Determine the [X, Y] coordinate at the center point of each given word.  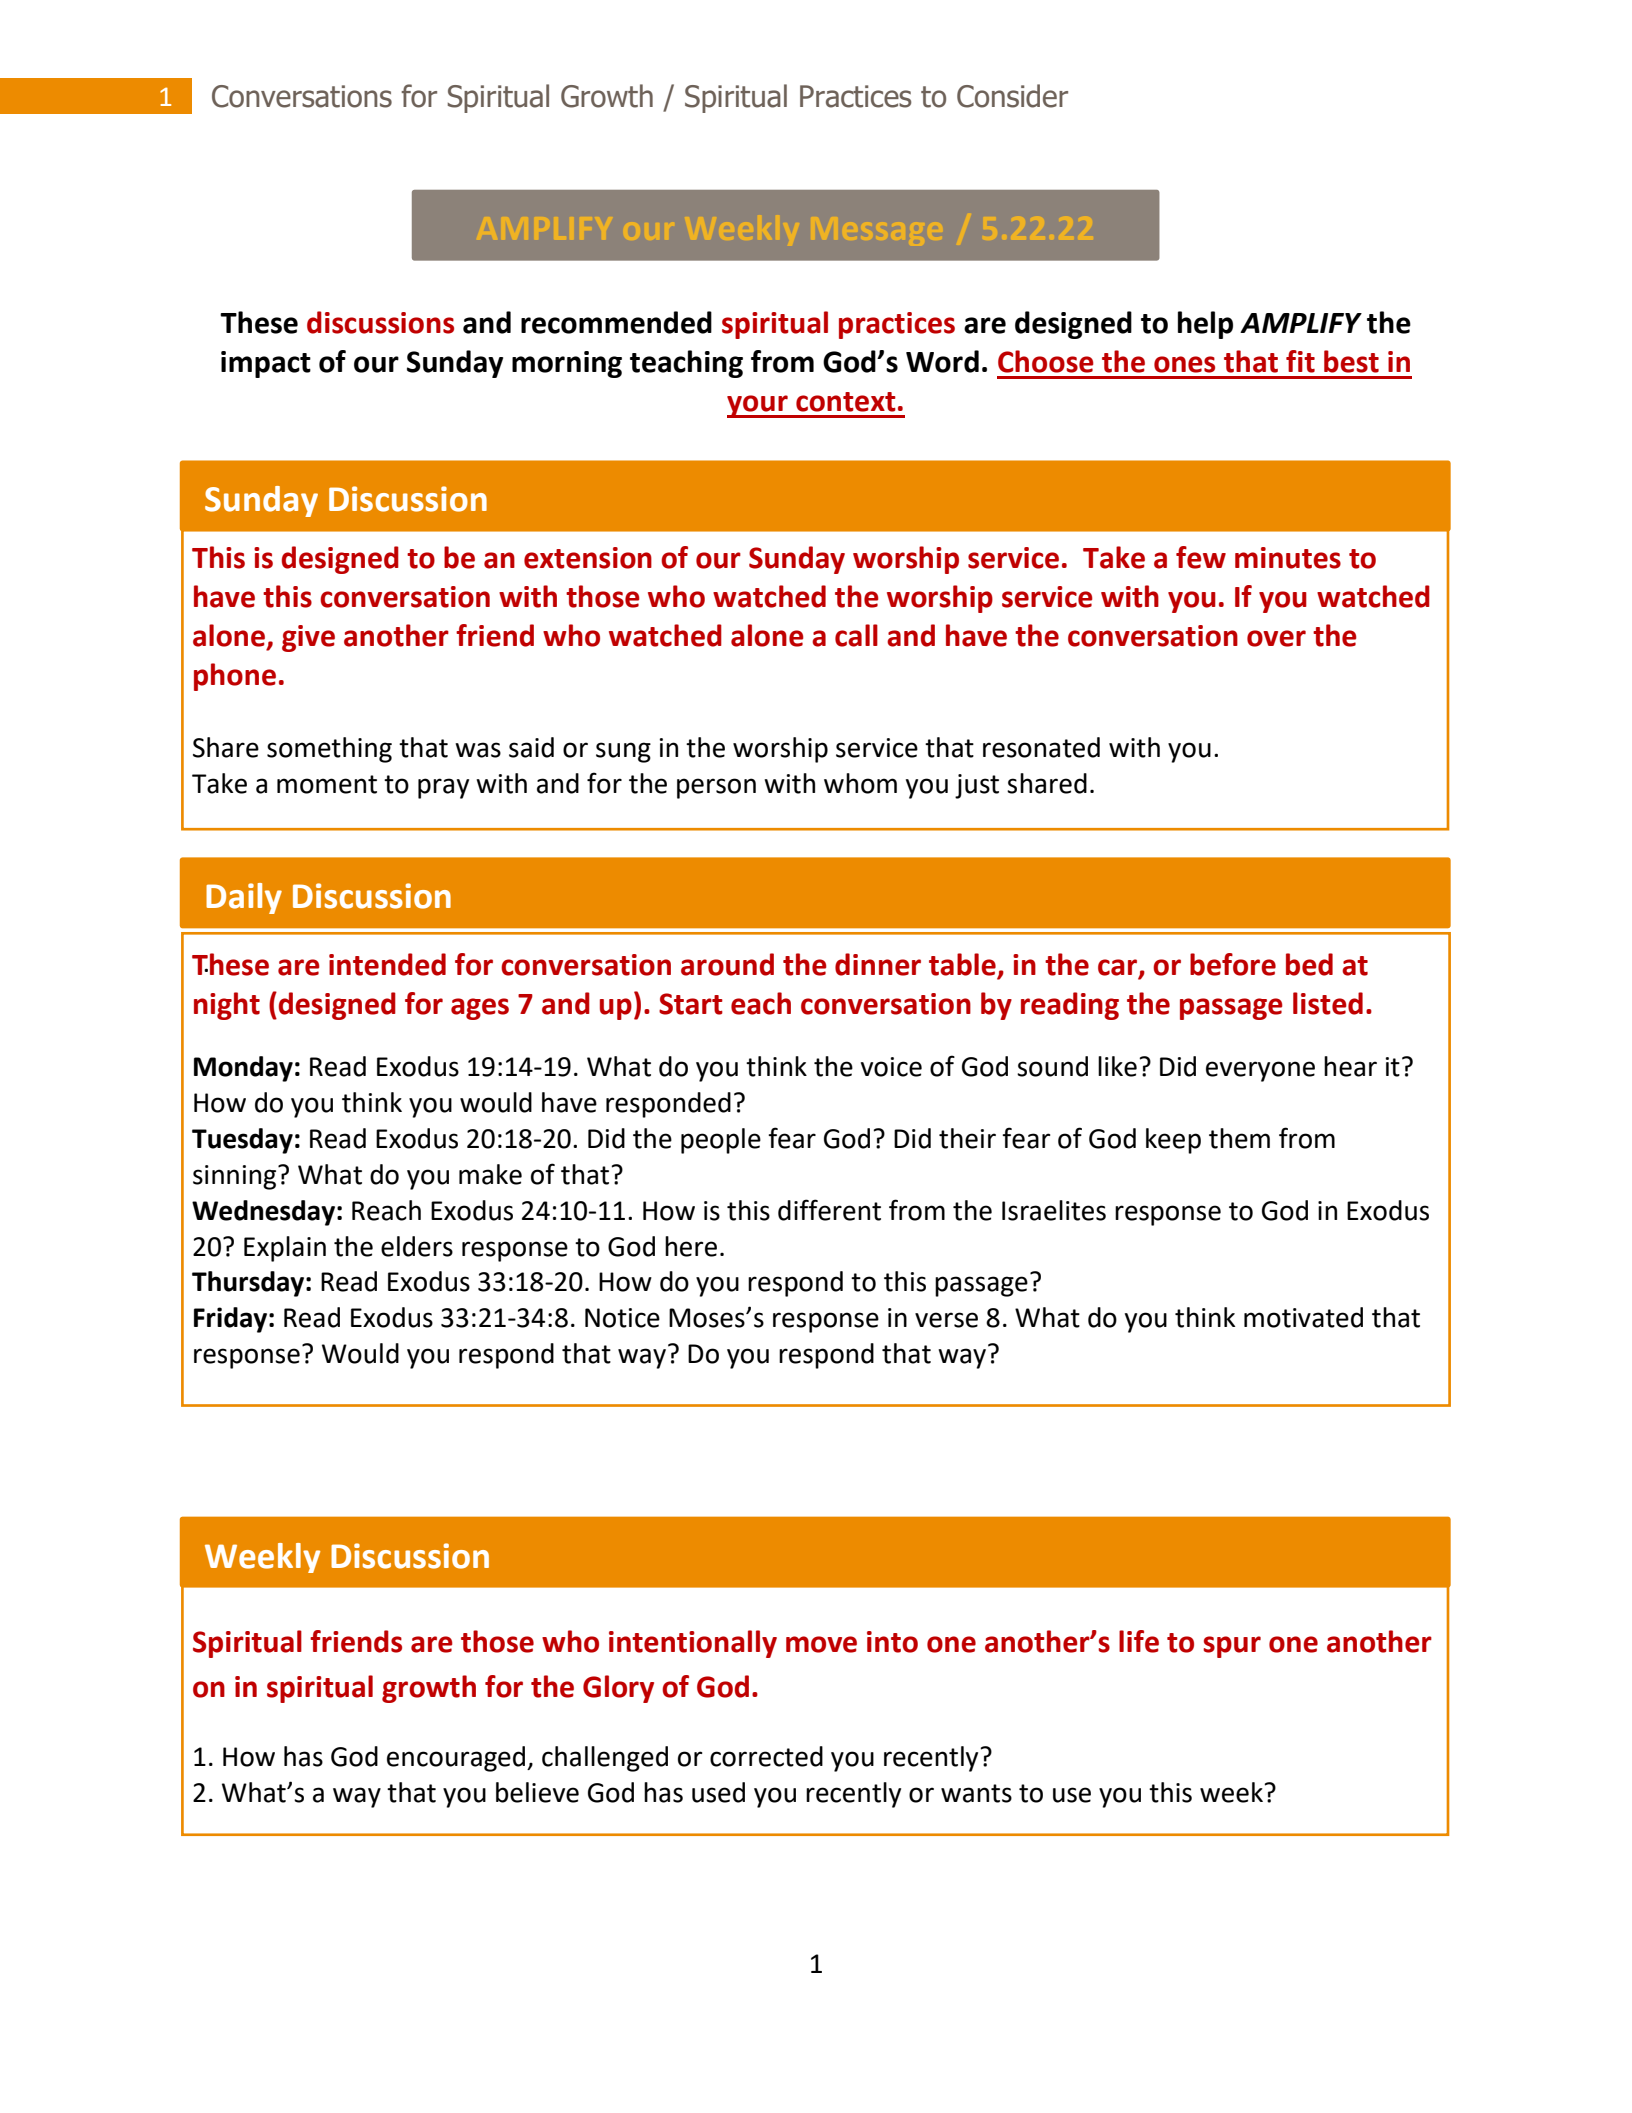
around [727, 964]
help [1205, 325]
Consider [1012, 96]
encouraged [456, 1759]
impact [266, 364]
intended [387, 964]
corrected [766, 1756]
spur [1232, 1647]
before [1233, 964]
